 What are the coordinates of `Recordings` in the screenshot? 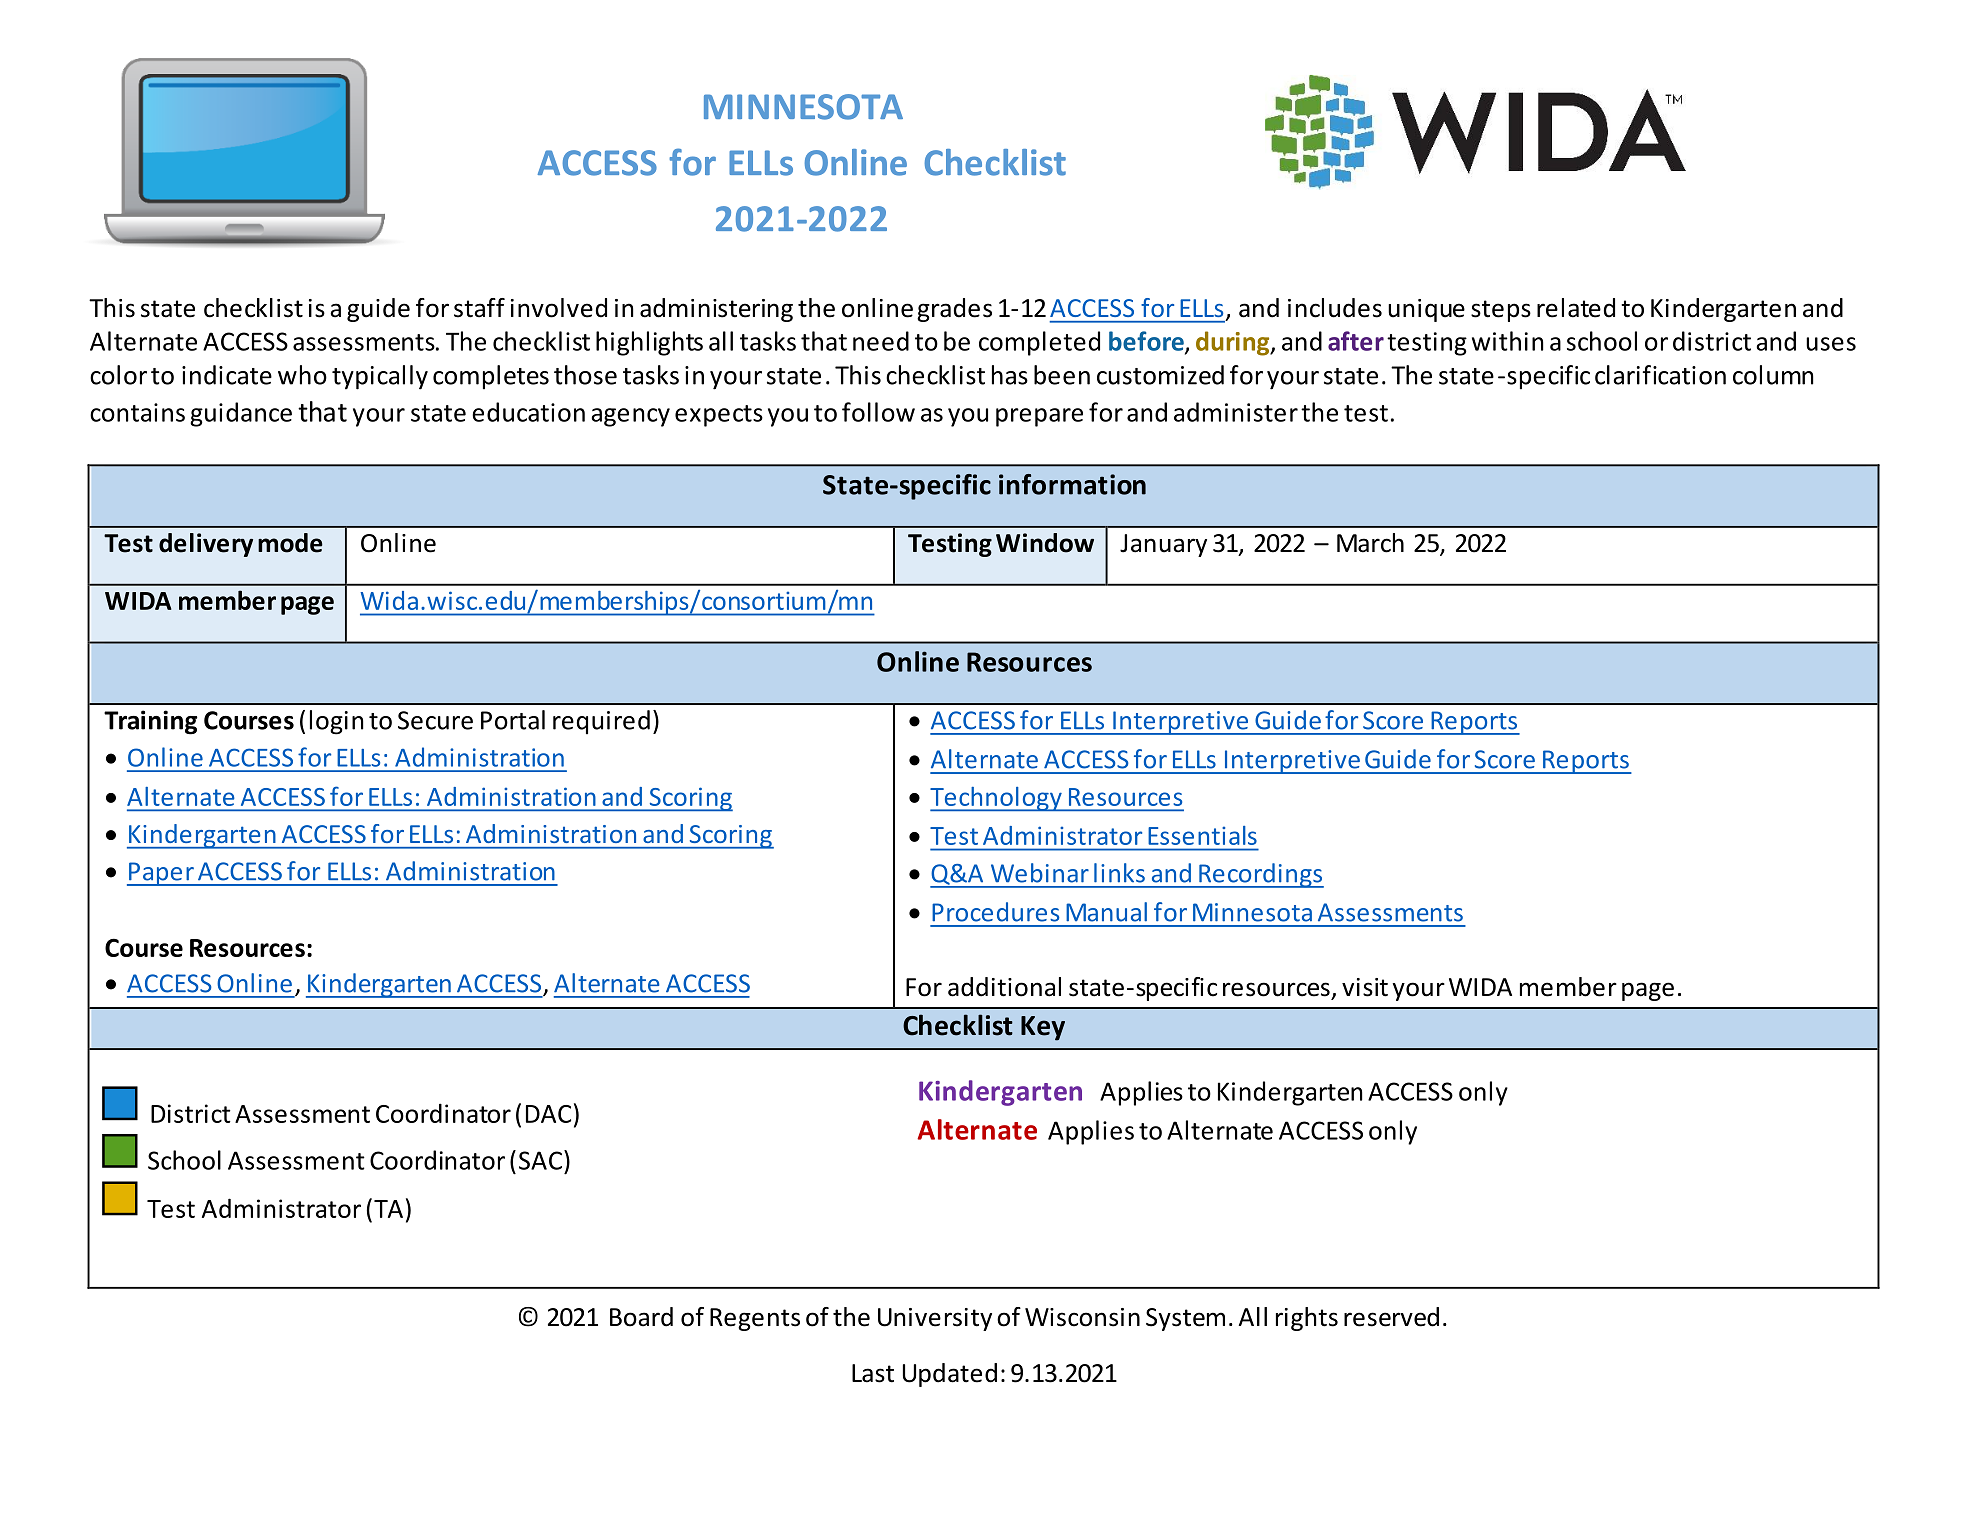 It's located at (1260, 875).
